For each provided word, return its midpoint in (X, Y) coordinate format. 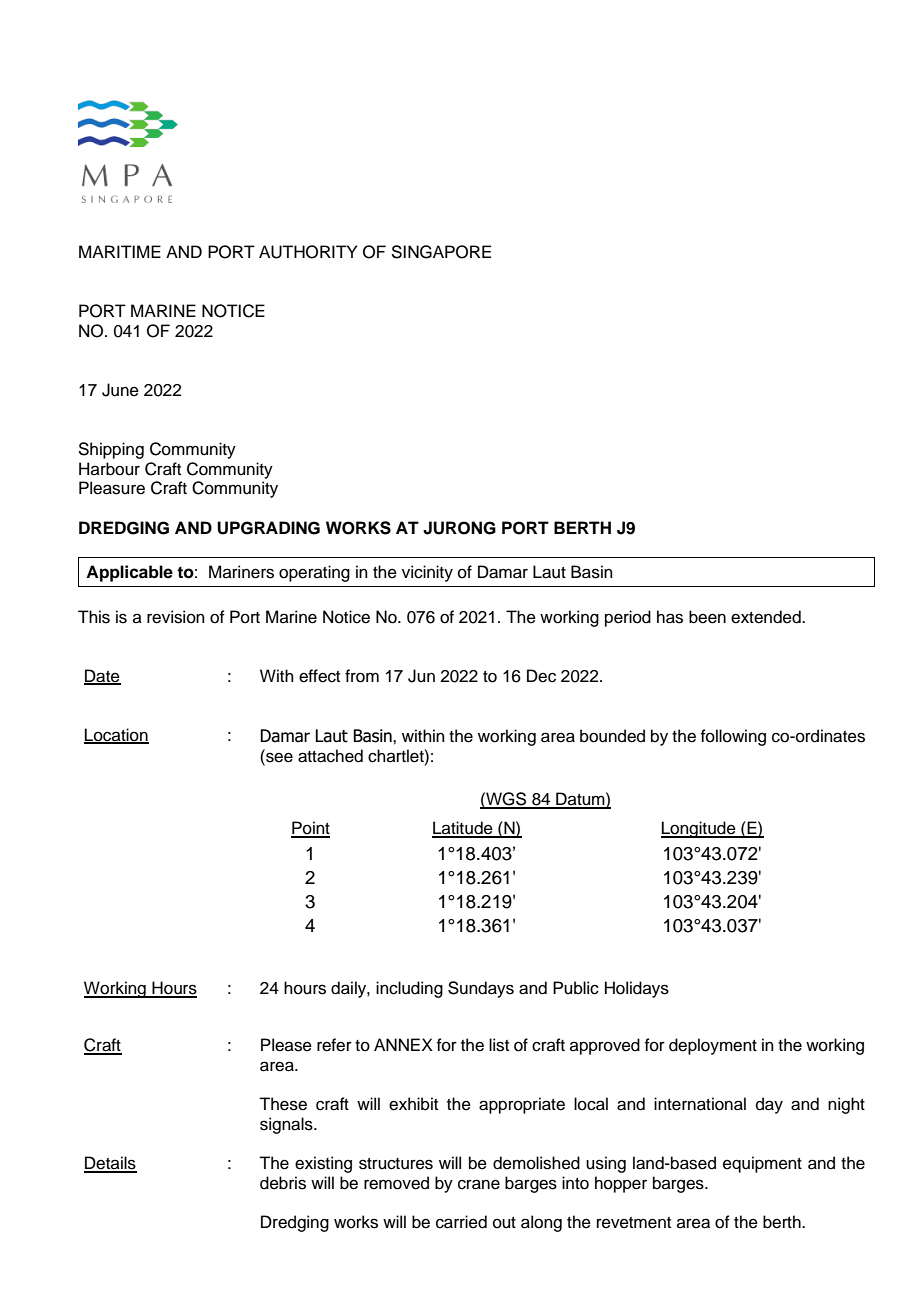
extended (767, 617)
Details (110, 1164)
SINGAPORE (441, 252)
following (733, 737)
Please (286, 1045)
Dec (541, 676)
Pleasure (112, 488)
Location (116, 736)
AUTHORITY (308, 252)
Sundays (481, 989)
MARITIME (120, 251)
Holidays (637, 989)
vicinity (427, 573)
